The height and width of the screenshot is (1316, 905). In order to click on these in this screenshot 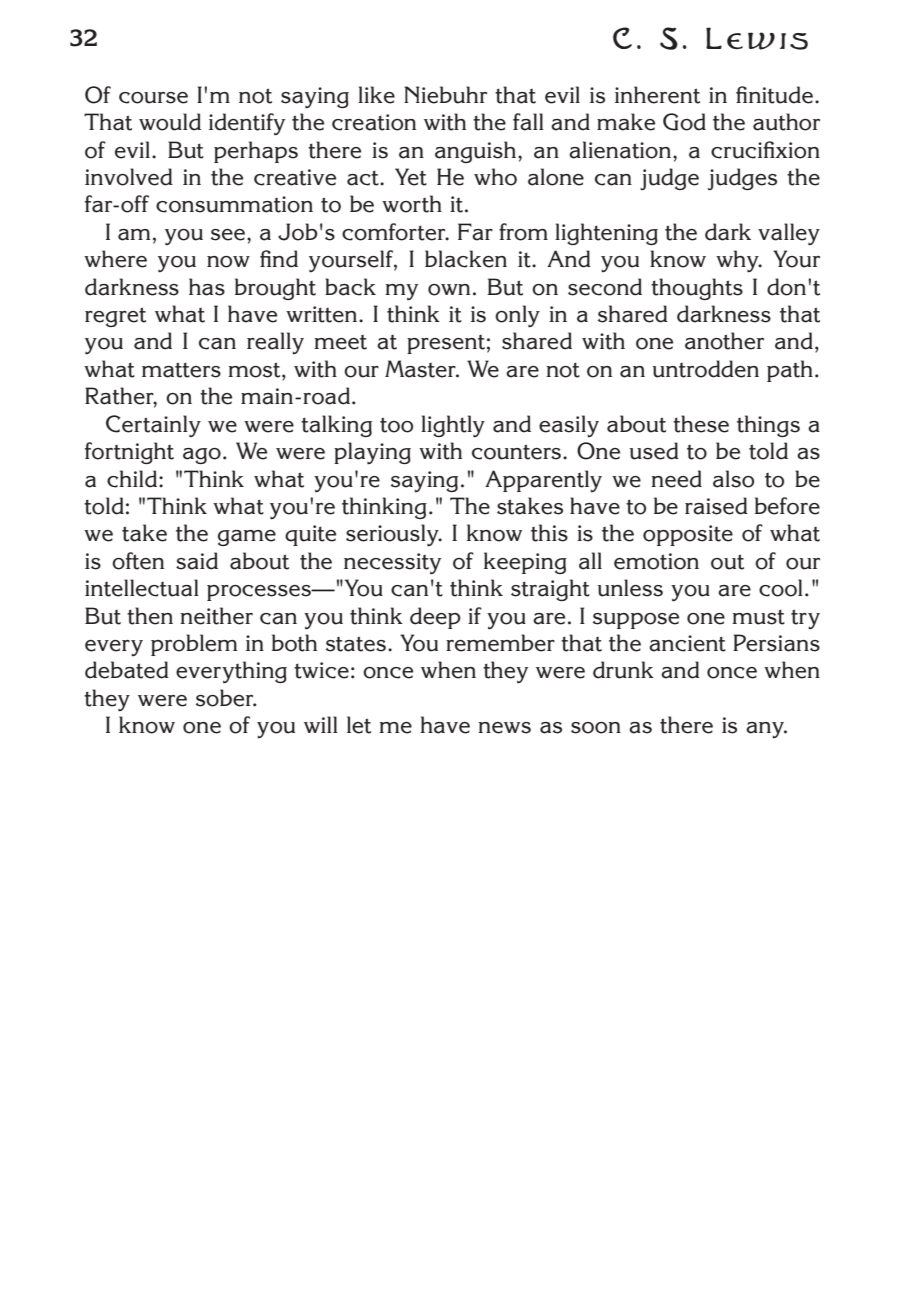, I will do `click(701, 424)`.
